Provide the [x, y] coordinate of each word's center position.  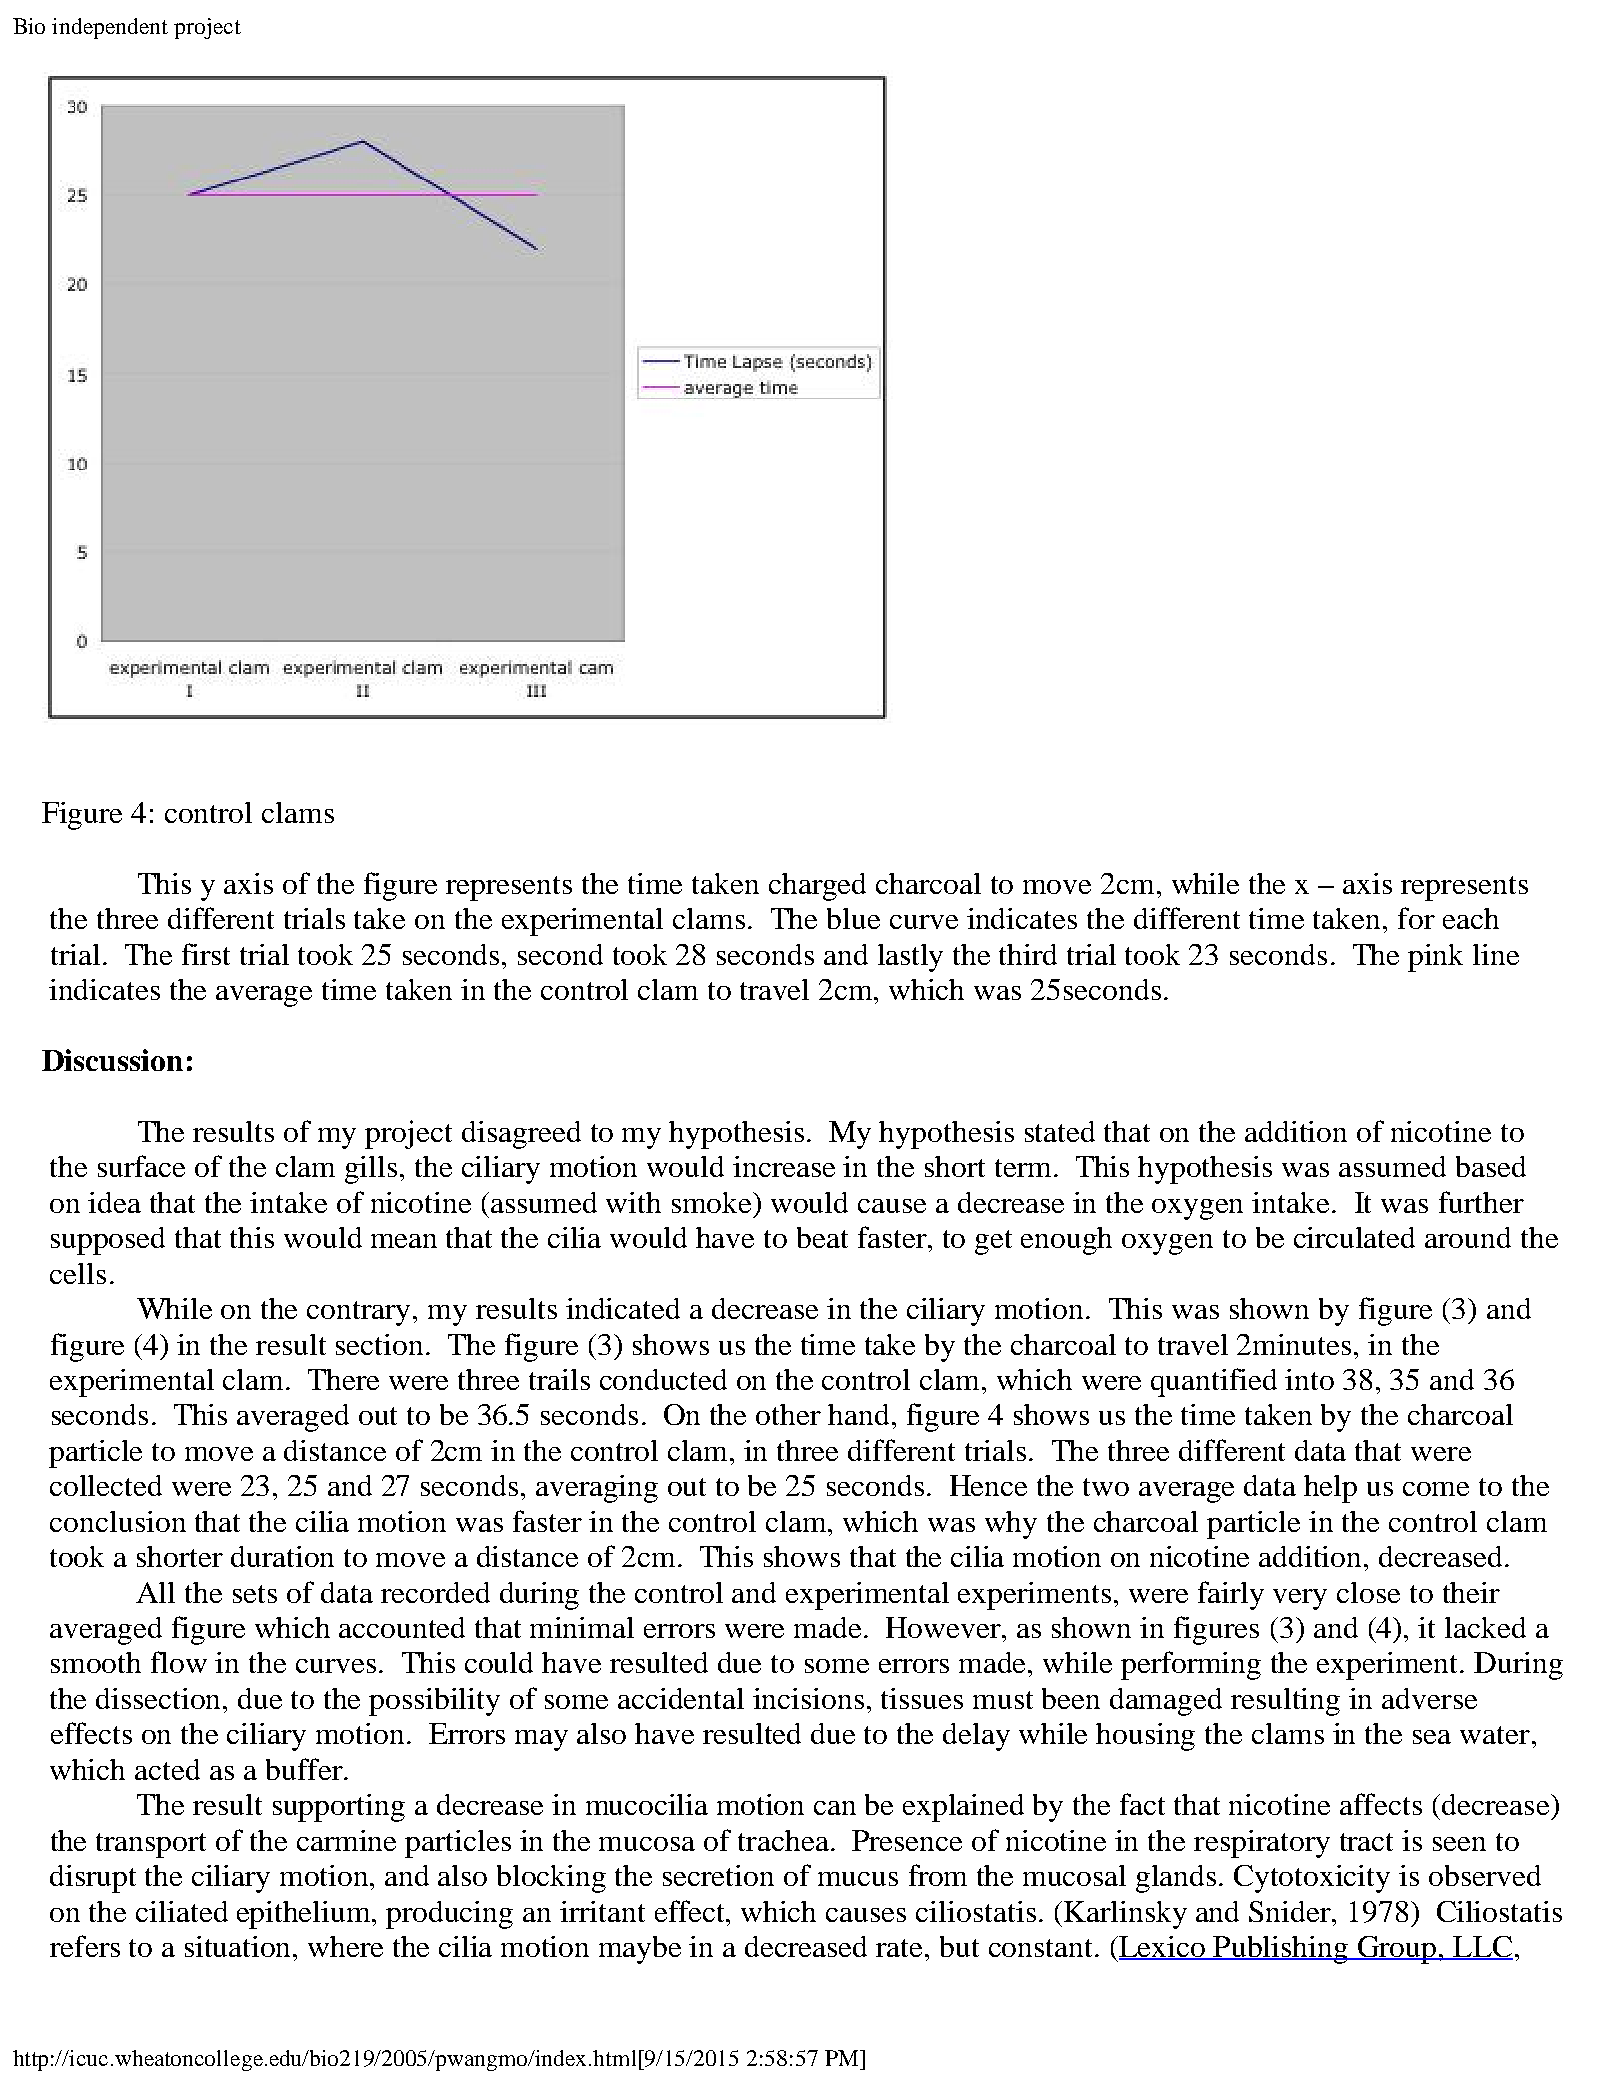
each [1471, 918]
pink [1435, 958]
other [788, 1414]
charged [817, 887]
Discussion [112, 1060]
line [1496, 954]
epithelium [305, 1915]
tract [1366, 1842]
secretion [718, 1875]
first [206, 954]
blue [853, 918]
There [343, 1379]
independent [110, 28]
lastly [910, 958]
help [1330, 1489]
